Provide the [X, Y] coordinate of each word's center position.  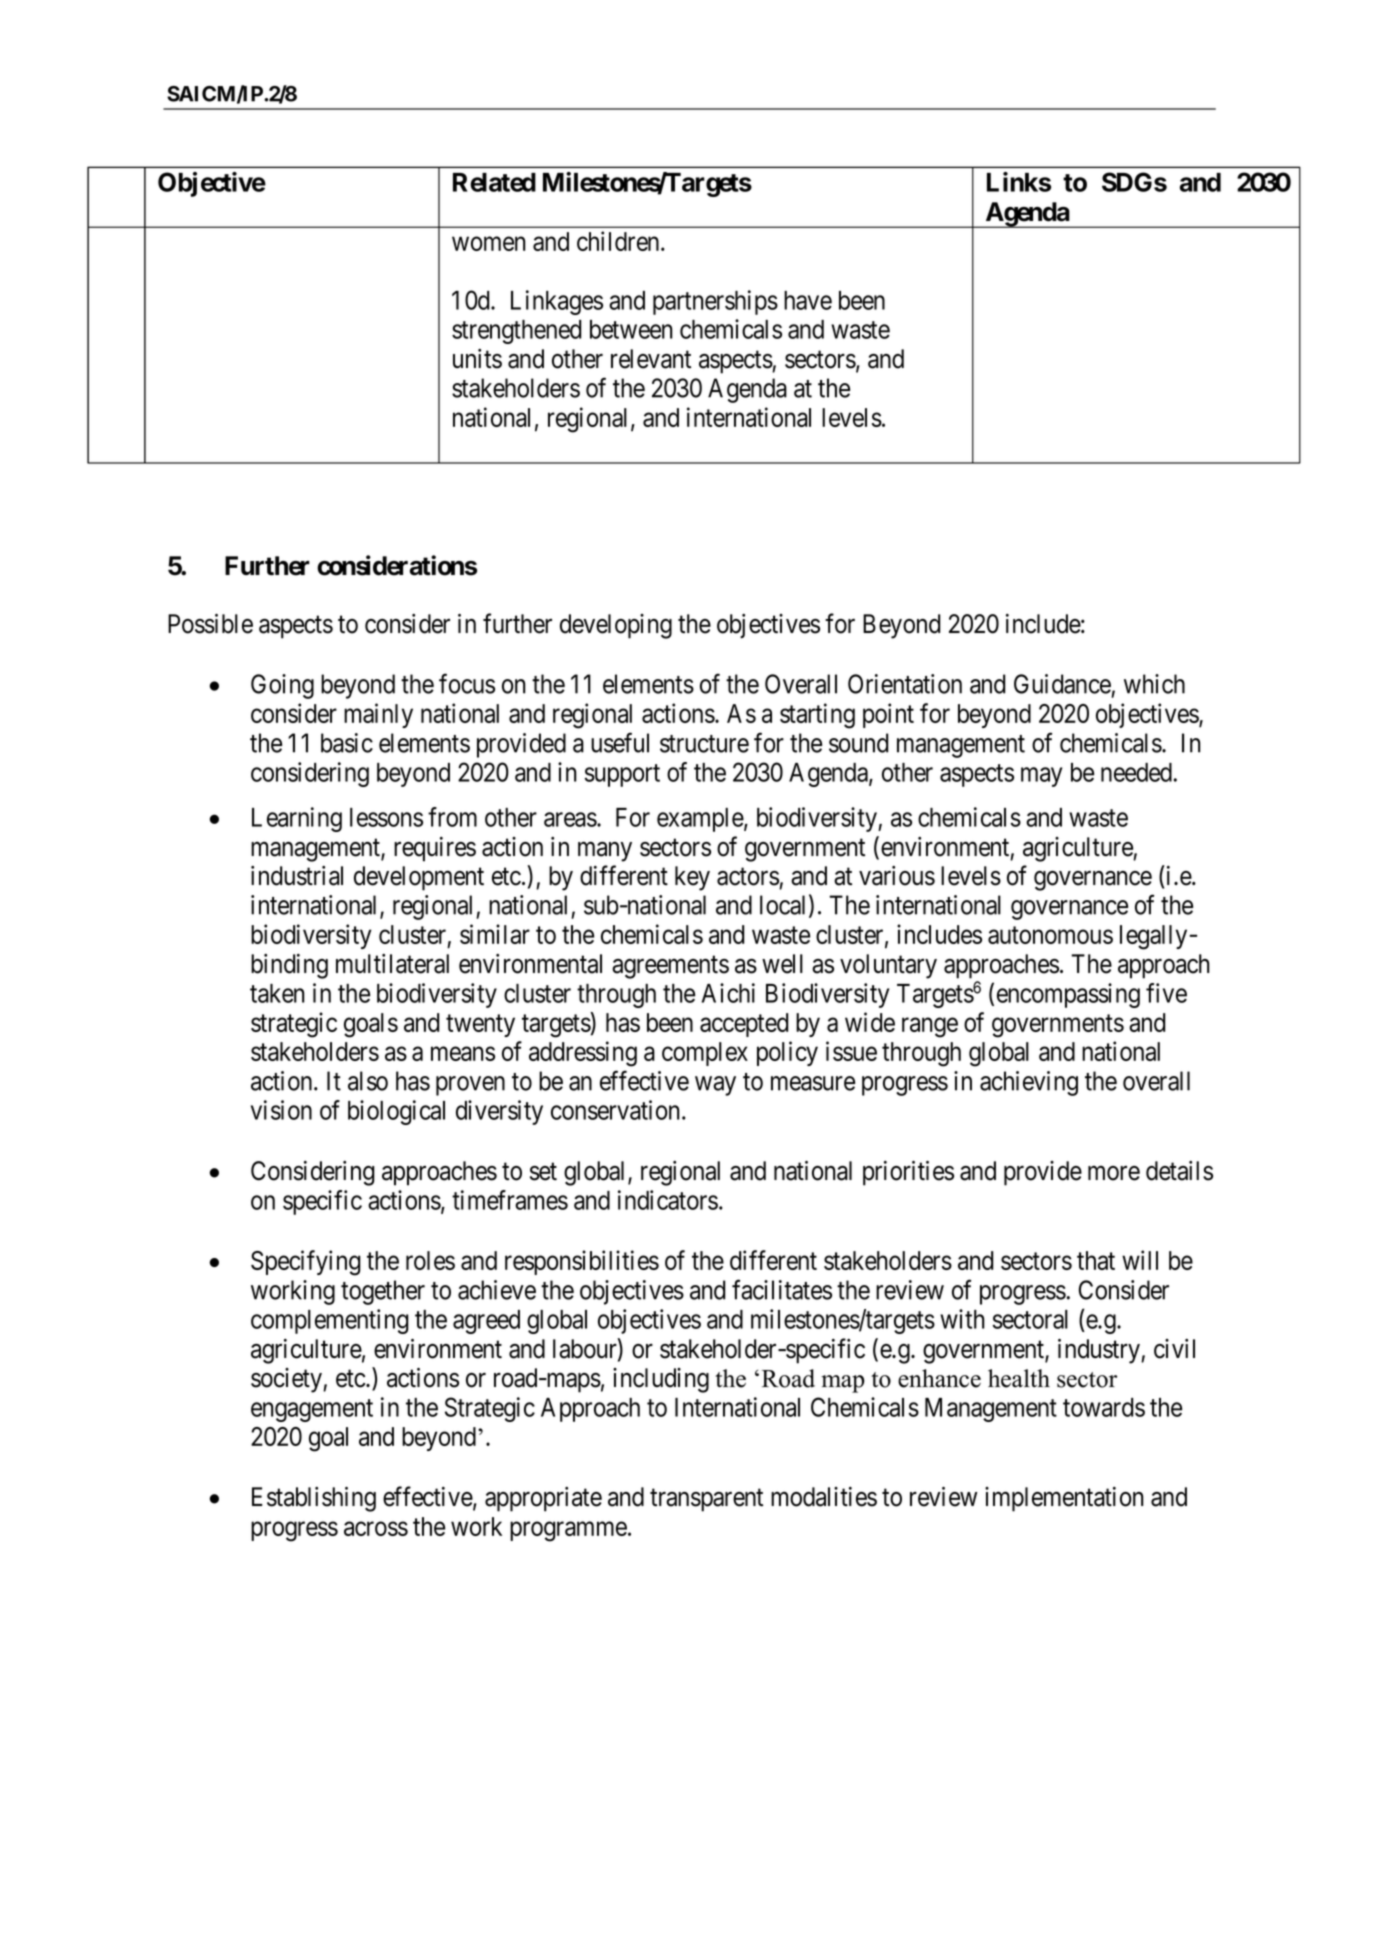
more [1114, 1173]
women [489, 244]
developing [616, 626]
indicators [668, 1200]
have [808, 300]
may [1041, 777]
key [692, 878]
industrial [297, 876]
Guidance [1062, 684]
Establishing [314, 1499]
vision [281, 1110]
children [619, 241]
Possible [210, 624]
